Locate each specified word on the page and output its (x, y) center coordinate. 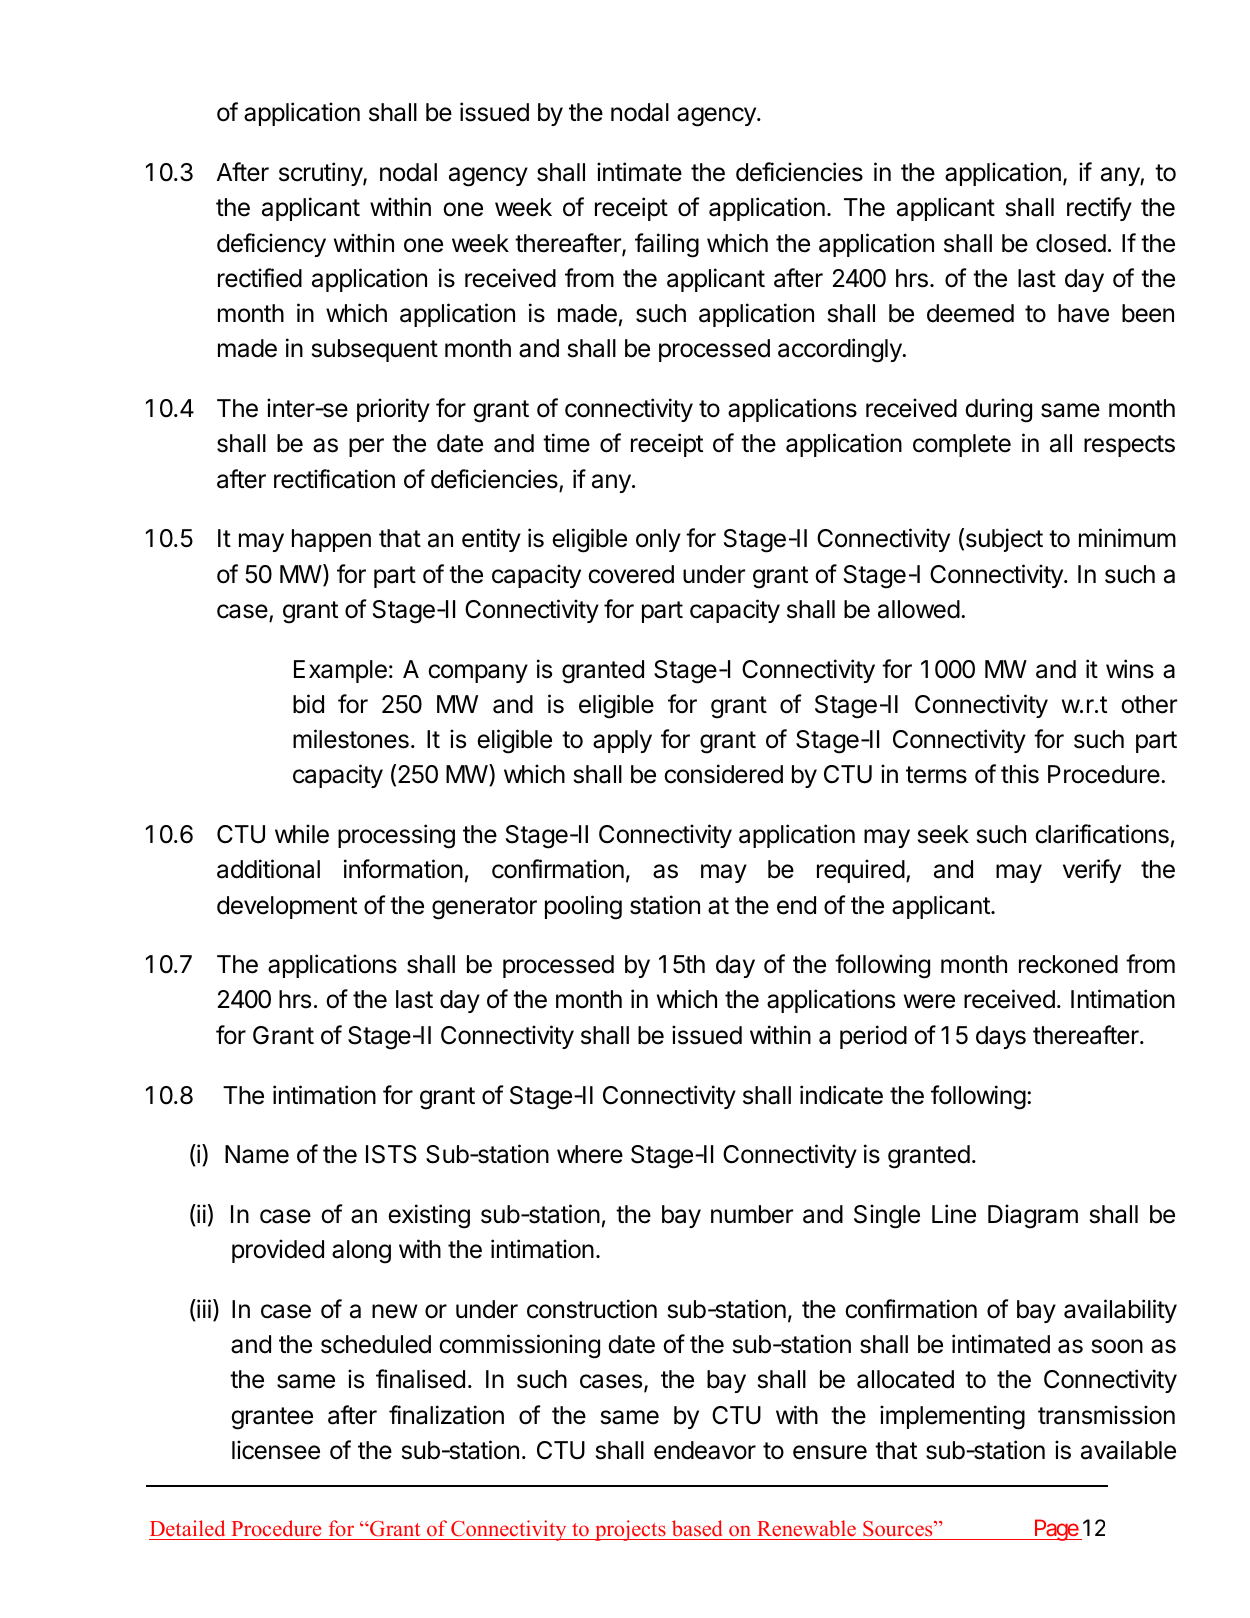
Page (1055, 1530)
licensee (276, 1450)
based (697, 1528)
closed (1071, 243)
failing (667, 245)
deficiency (271, 245)
